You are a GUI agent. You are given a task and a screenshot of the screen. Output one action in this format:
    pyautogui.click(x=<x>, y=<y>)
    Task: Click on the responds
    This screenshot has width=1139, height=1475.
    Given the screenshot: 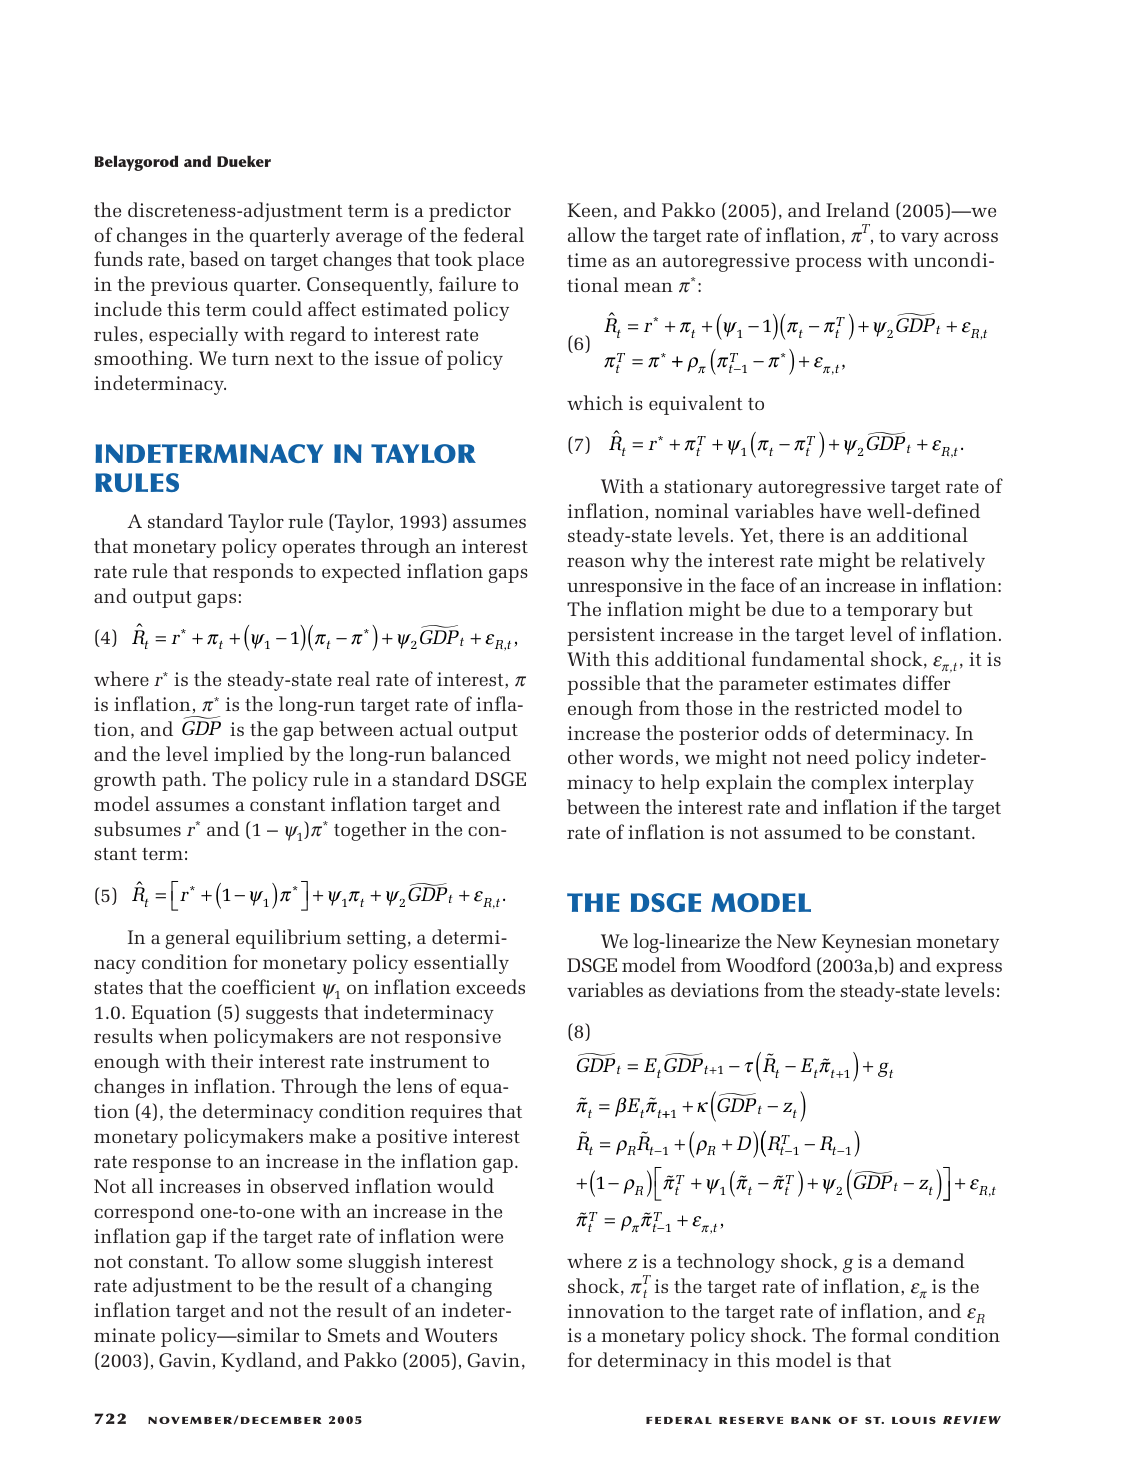 What is the action you would take?
    pyautogui.click(x=253, y=573)
